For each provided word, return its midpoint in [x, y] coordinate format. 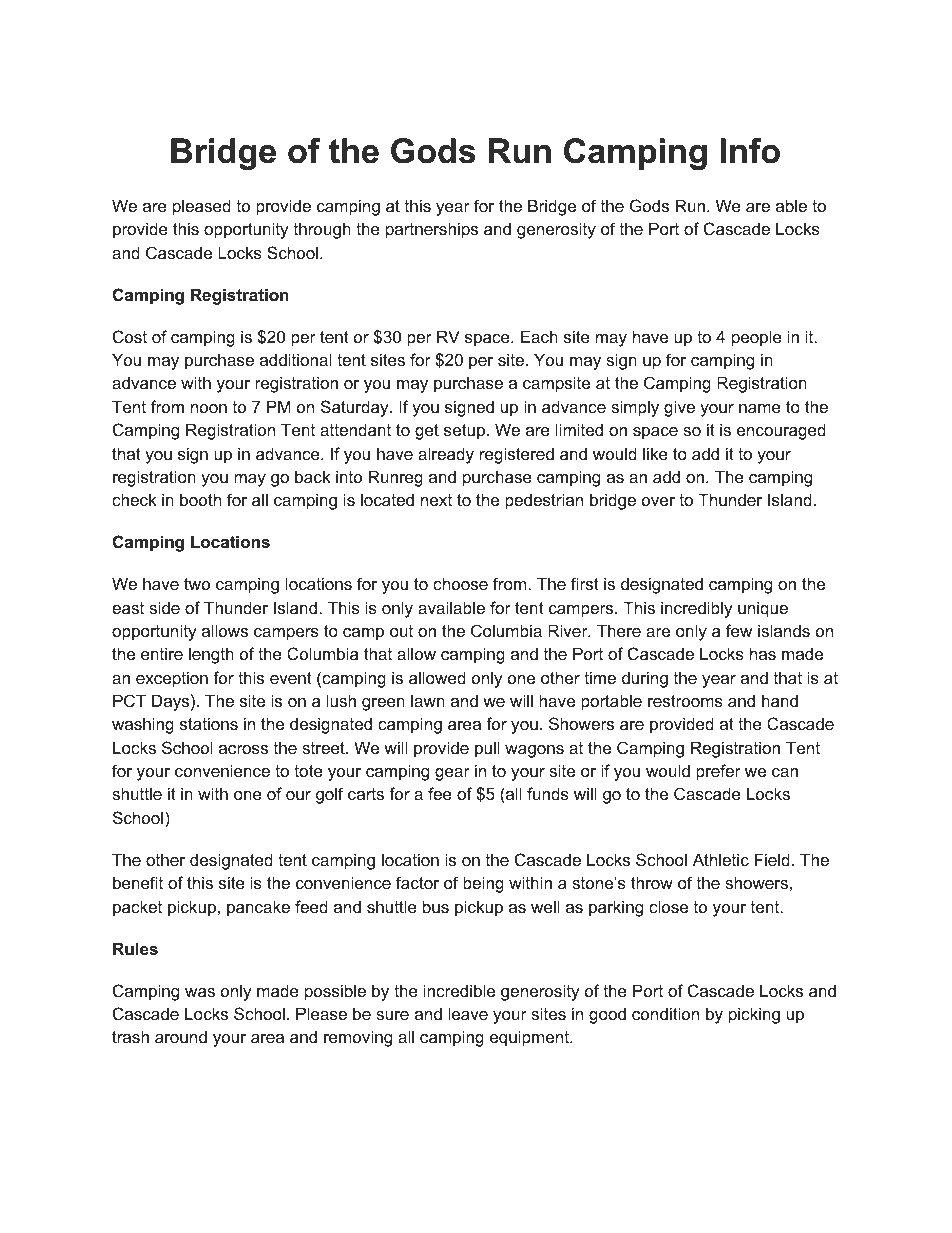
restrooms [685, 701]
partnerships [432, 230]
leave [468, 1013]
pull [487, 749]
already [446, 455]
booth [200, 499]
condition [665, 1013]
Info [750, 151]
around [181, 1036]
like [655, 453]
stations [209, 723]
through [322, 230]
